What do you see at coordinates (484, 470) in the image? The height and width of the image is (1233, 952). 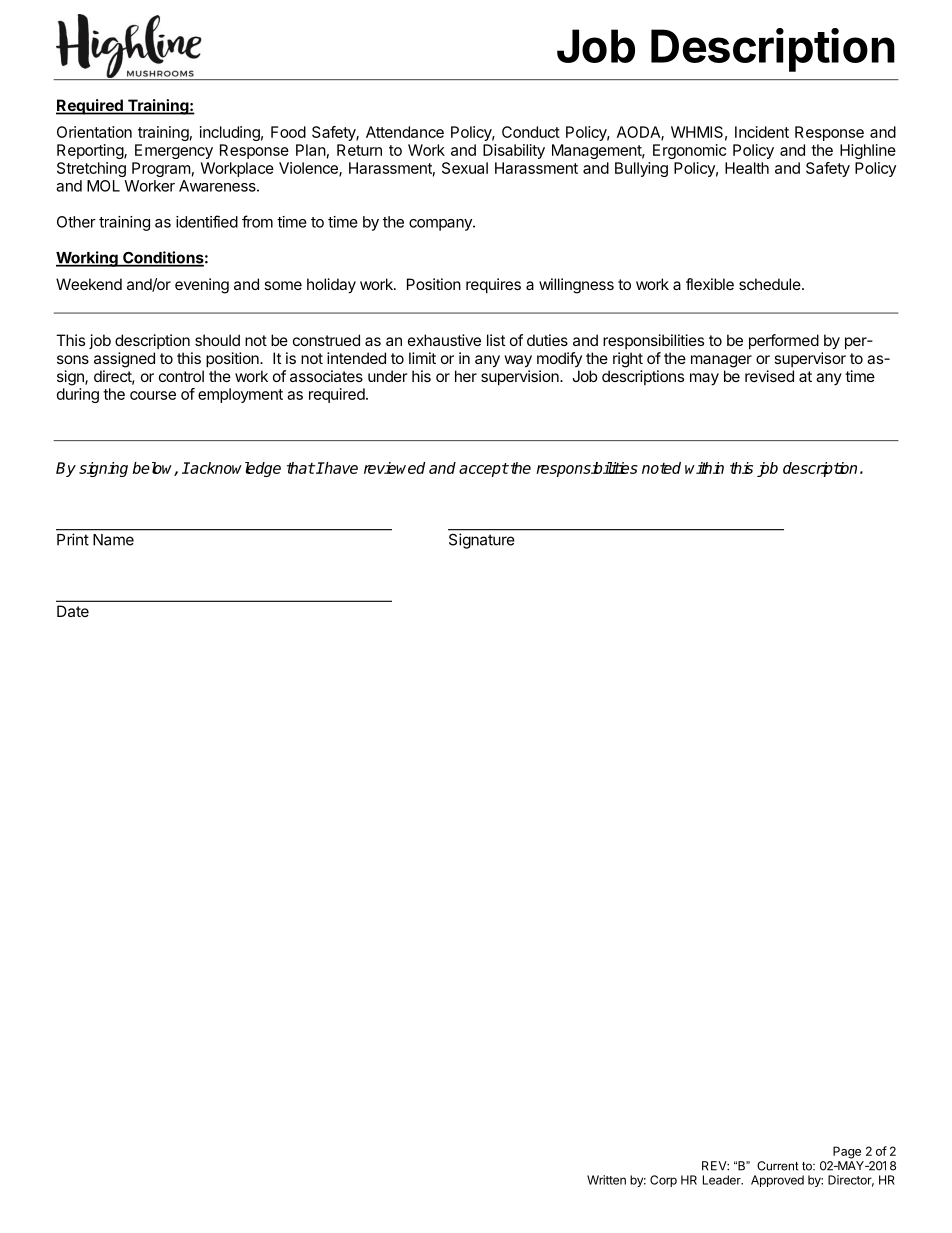 I see `accept` at bounding box center [484, 470].
